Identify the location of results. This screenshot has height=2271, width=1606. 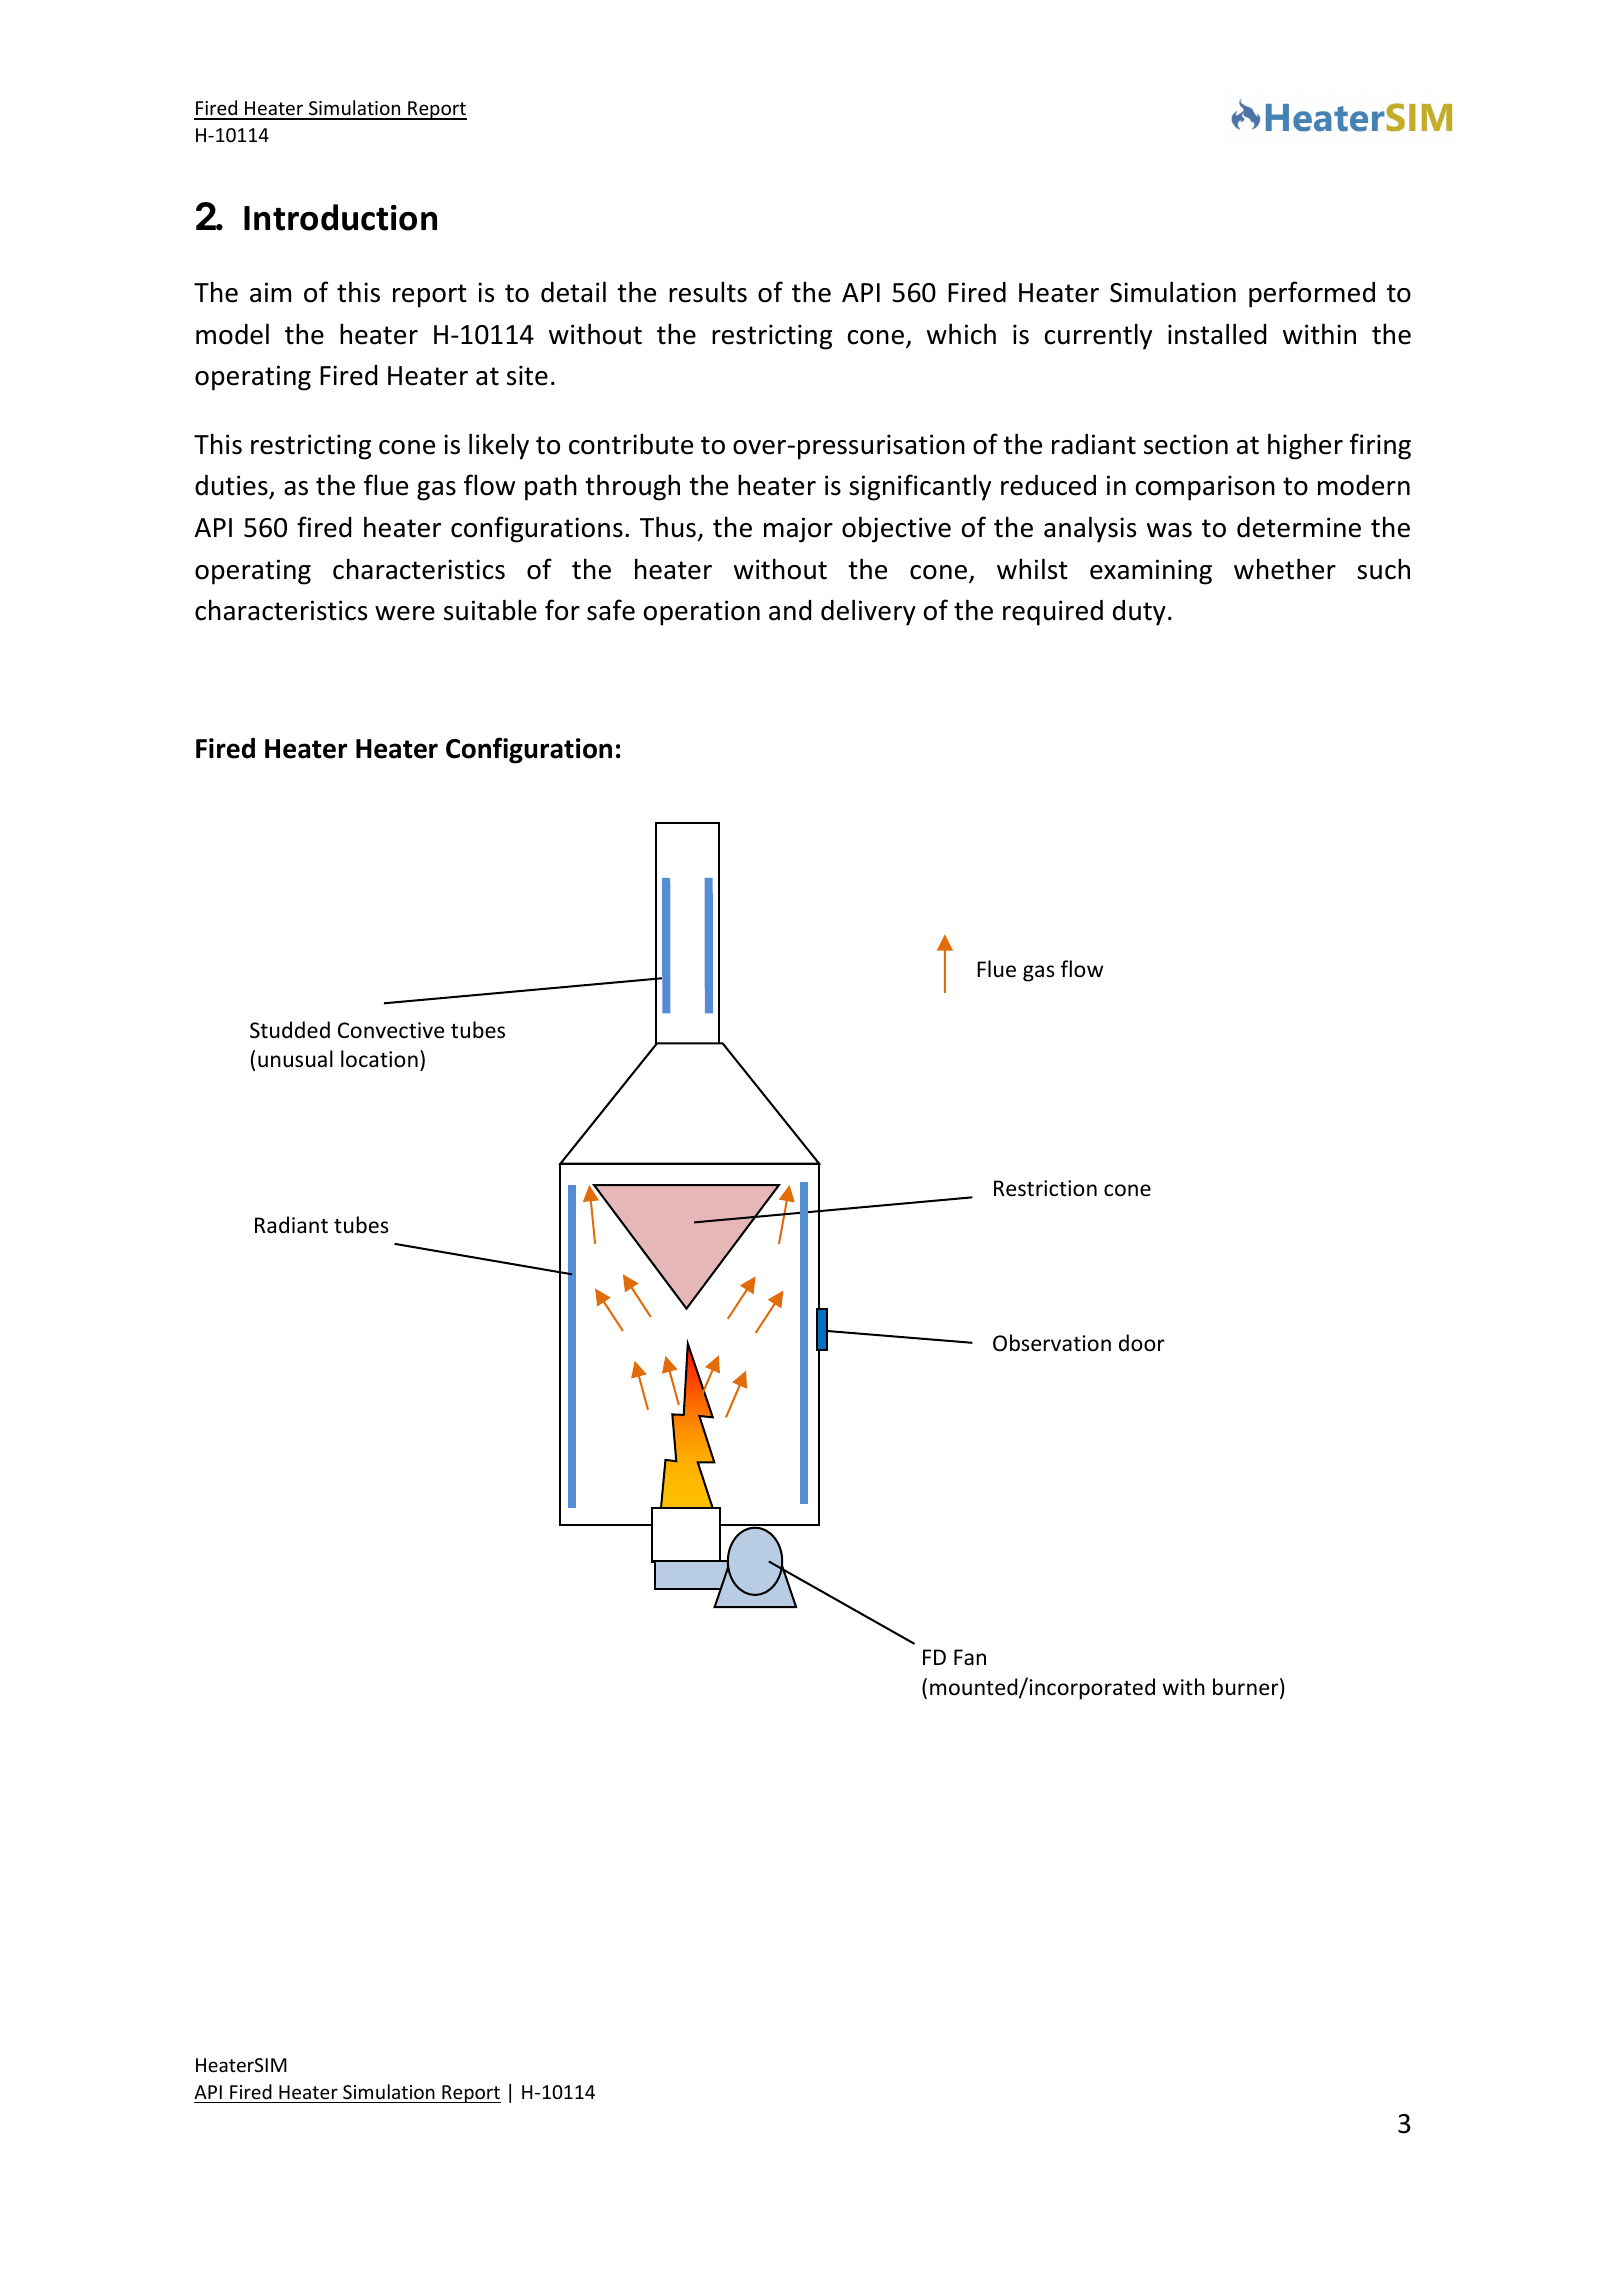
(708, 292).
